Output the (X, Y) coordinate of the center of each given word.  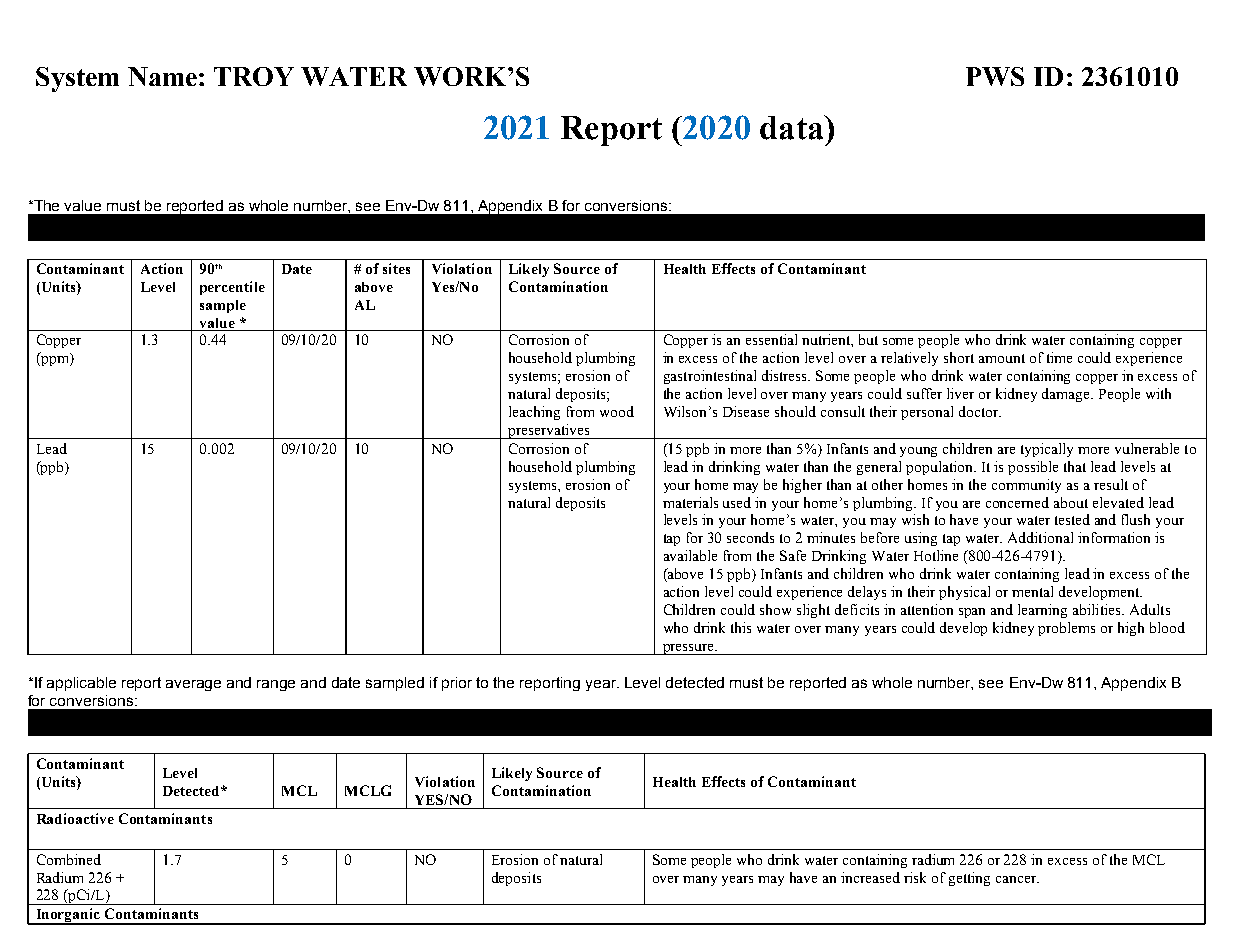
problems (1066, 629)
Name (162, 76)
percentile (232, 288)
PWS (995, 76)
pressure (688, 649)
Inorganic (68, 916)
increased (870, 877)
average (193, 685)
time (1059, 357)
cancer (1017, 879)
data (793, 127)
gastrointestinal (710, 377)
